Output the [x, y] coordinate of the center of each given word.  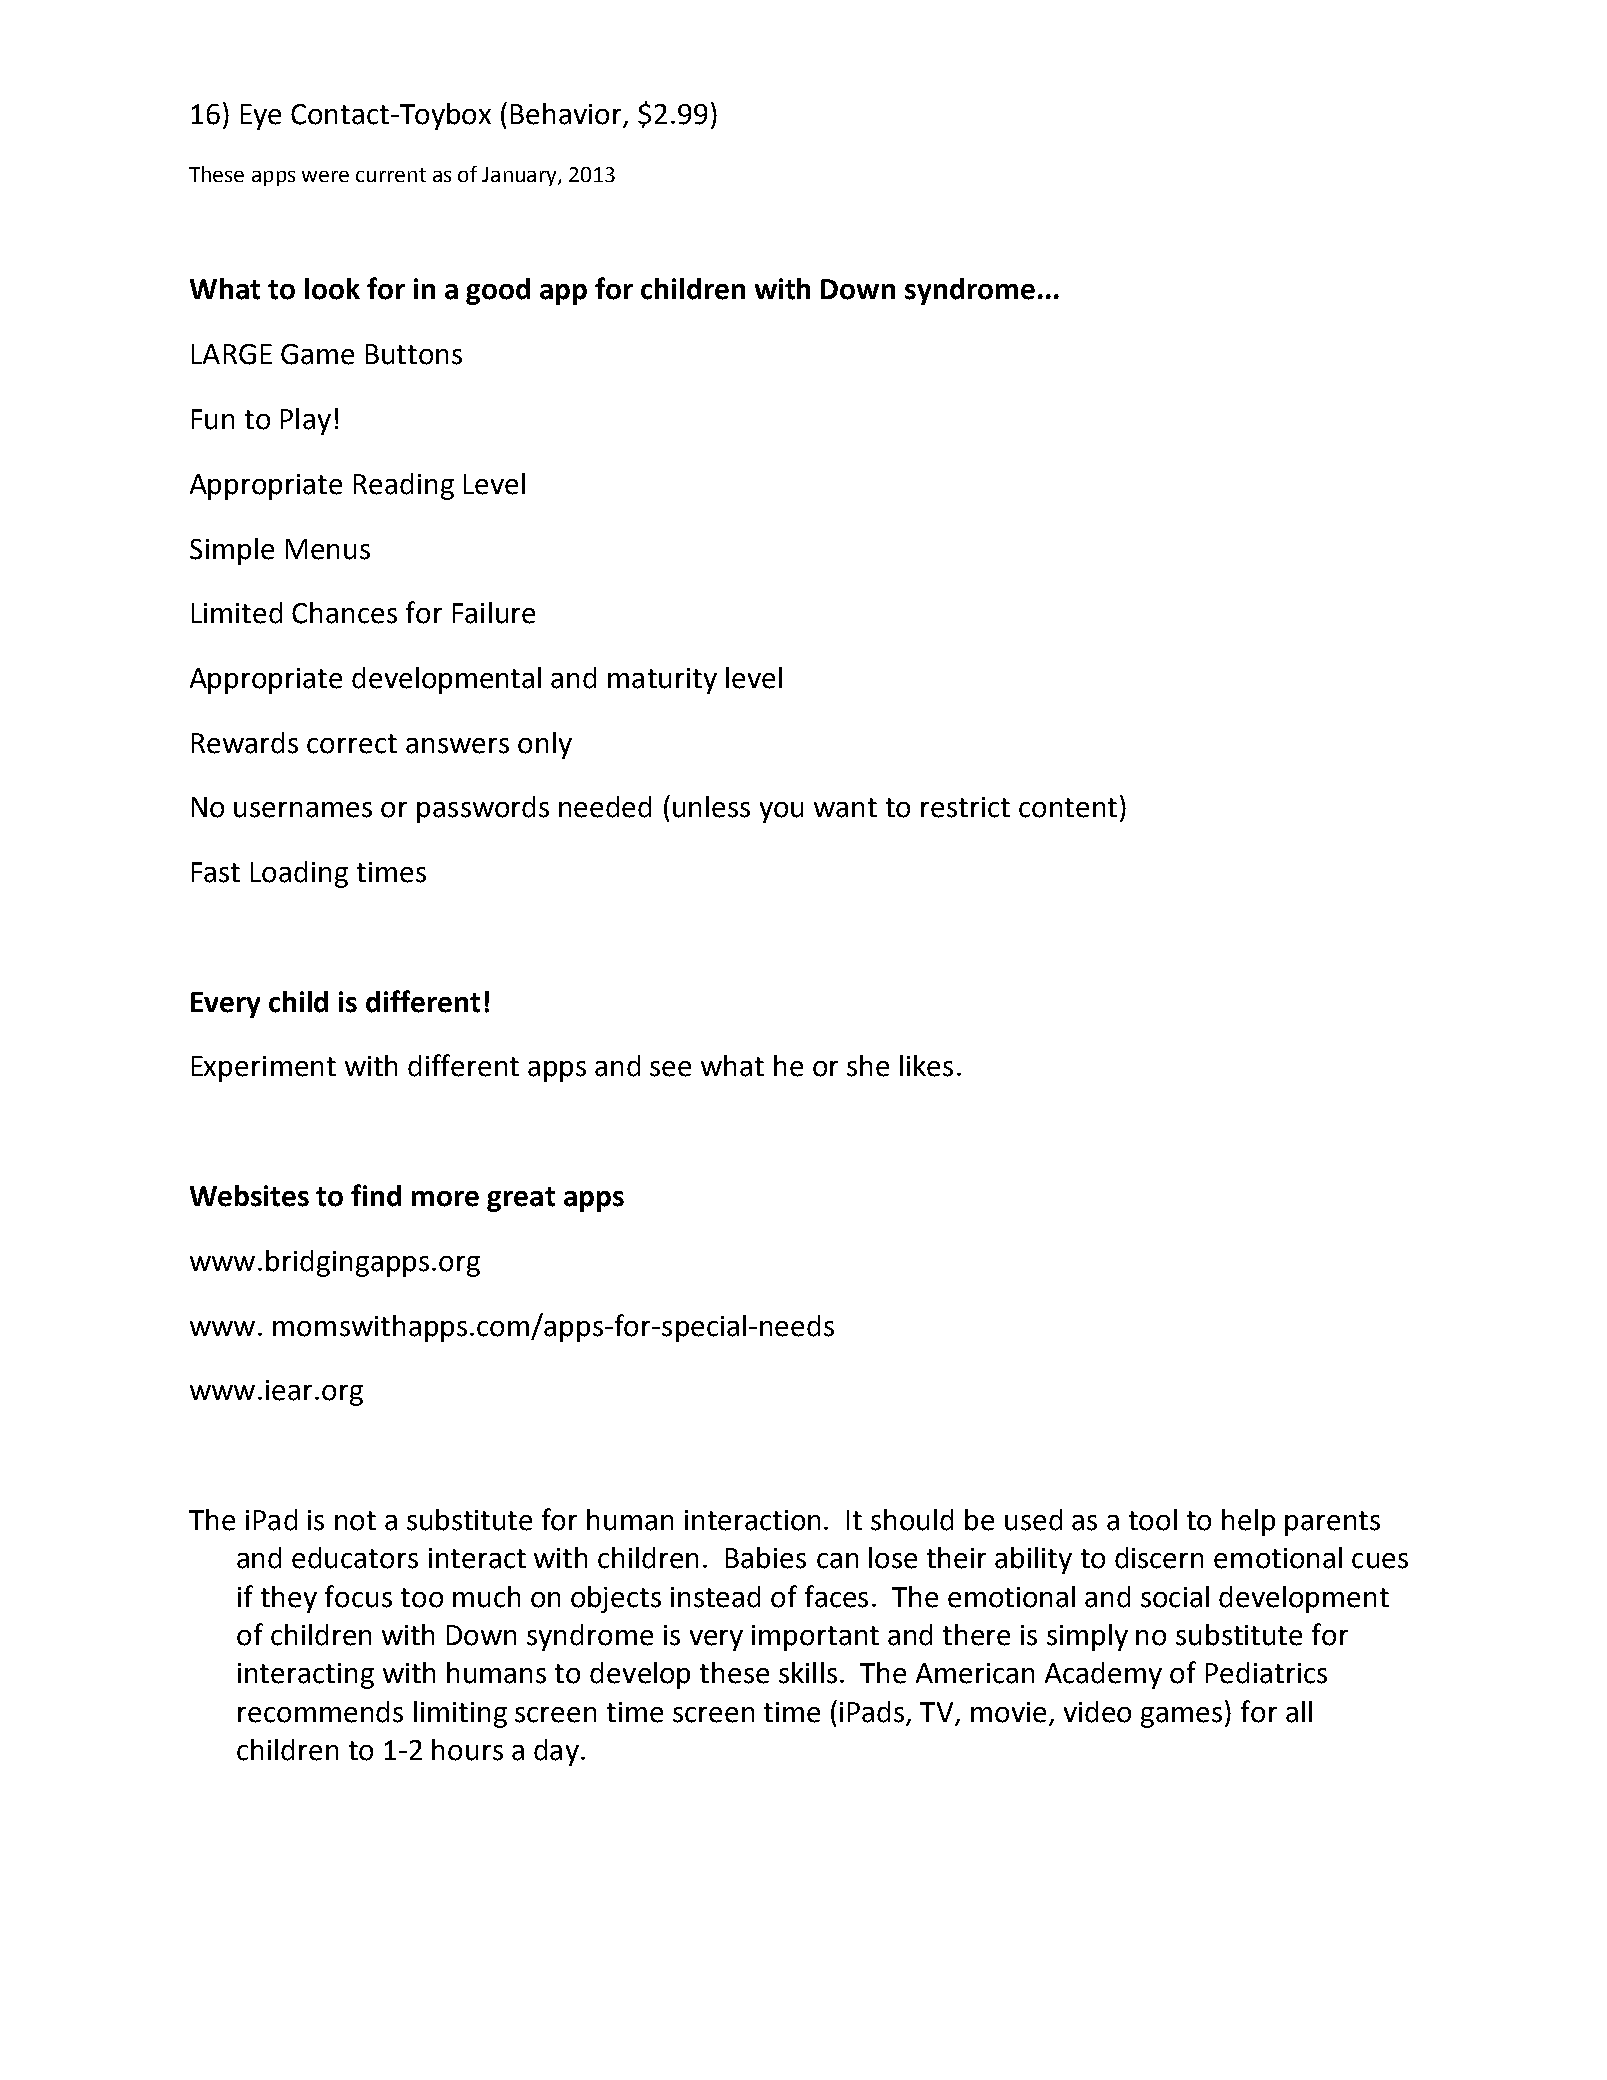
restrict [965, 807]
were [325, 176]
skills [808, 1673]
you [781, 812]
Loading [299, 874]
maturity [662, 681]
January [520, 176]
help [1248, 1522]
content [1068, 808]
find [376, 1195]
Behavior [567, 115]
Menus [328, 549]
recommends [320, 1712]
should [912, 1520]
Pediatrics [1266, 1673]
